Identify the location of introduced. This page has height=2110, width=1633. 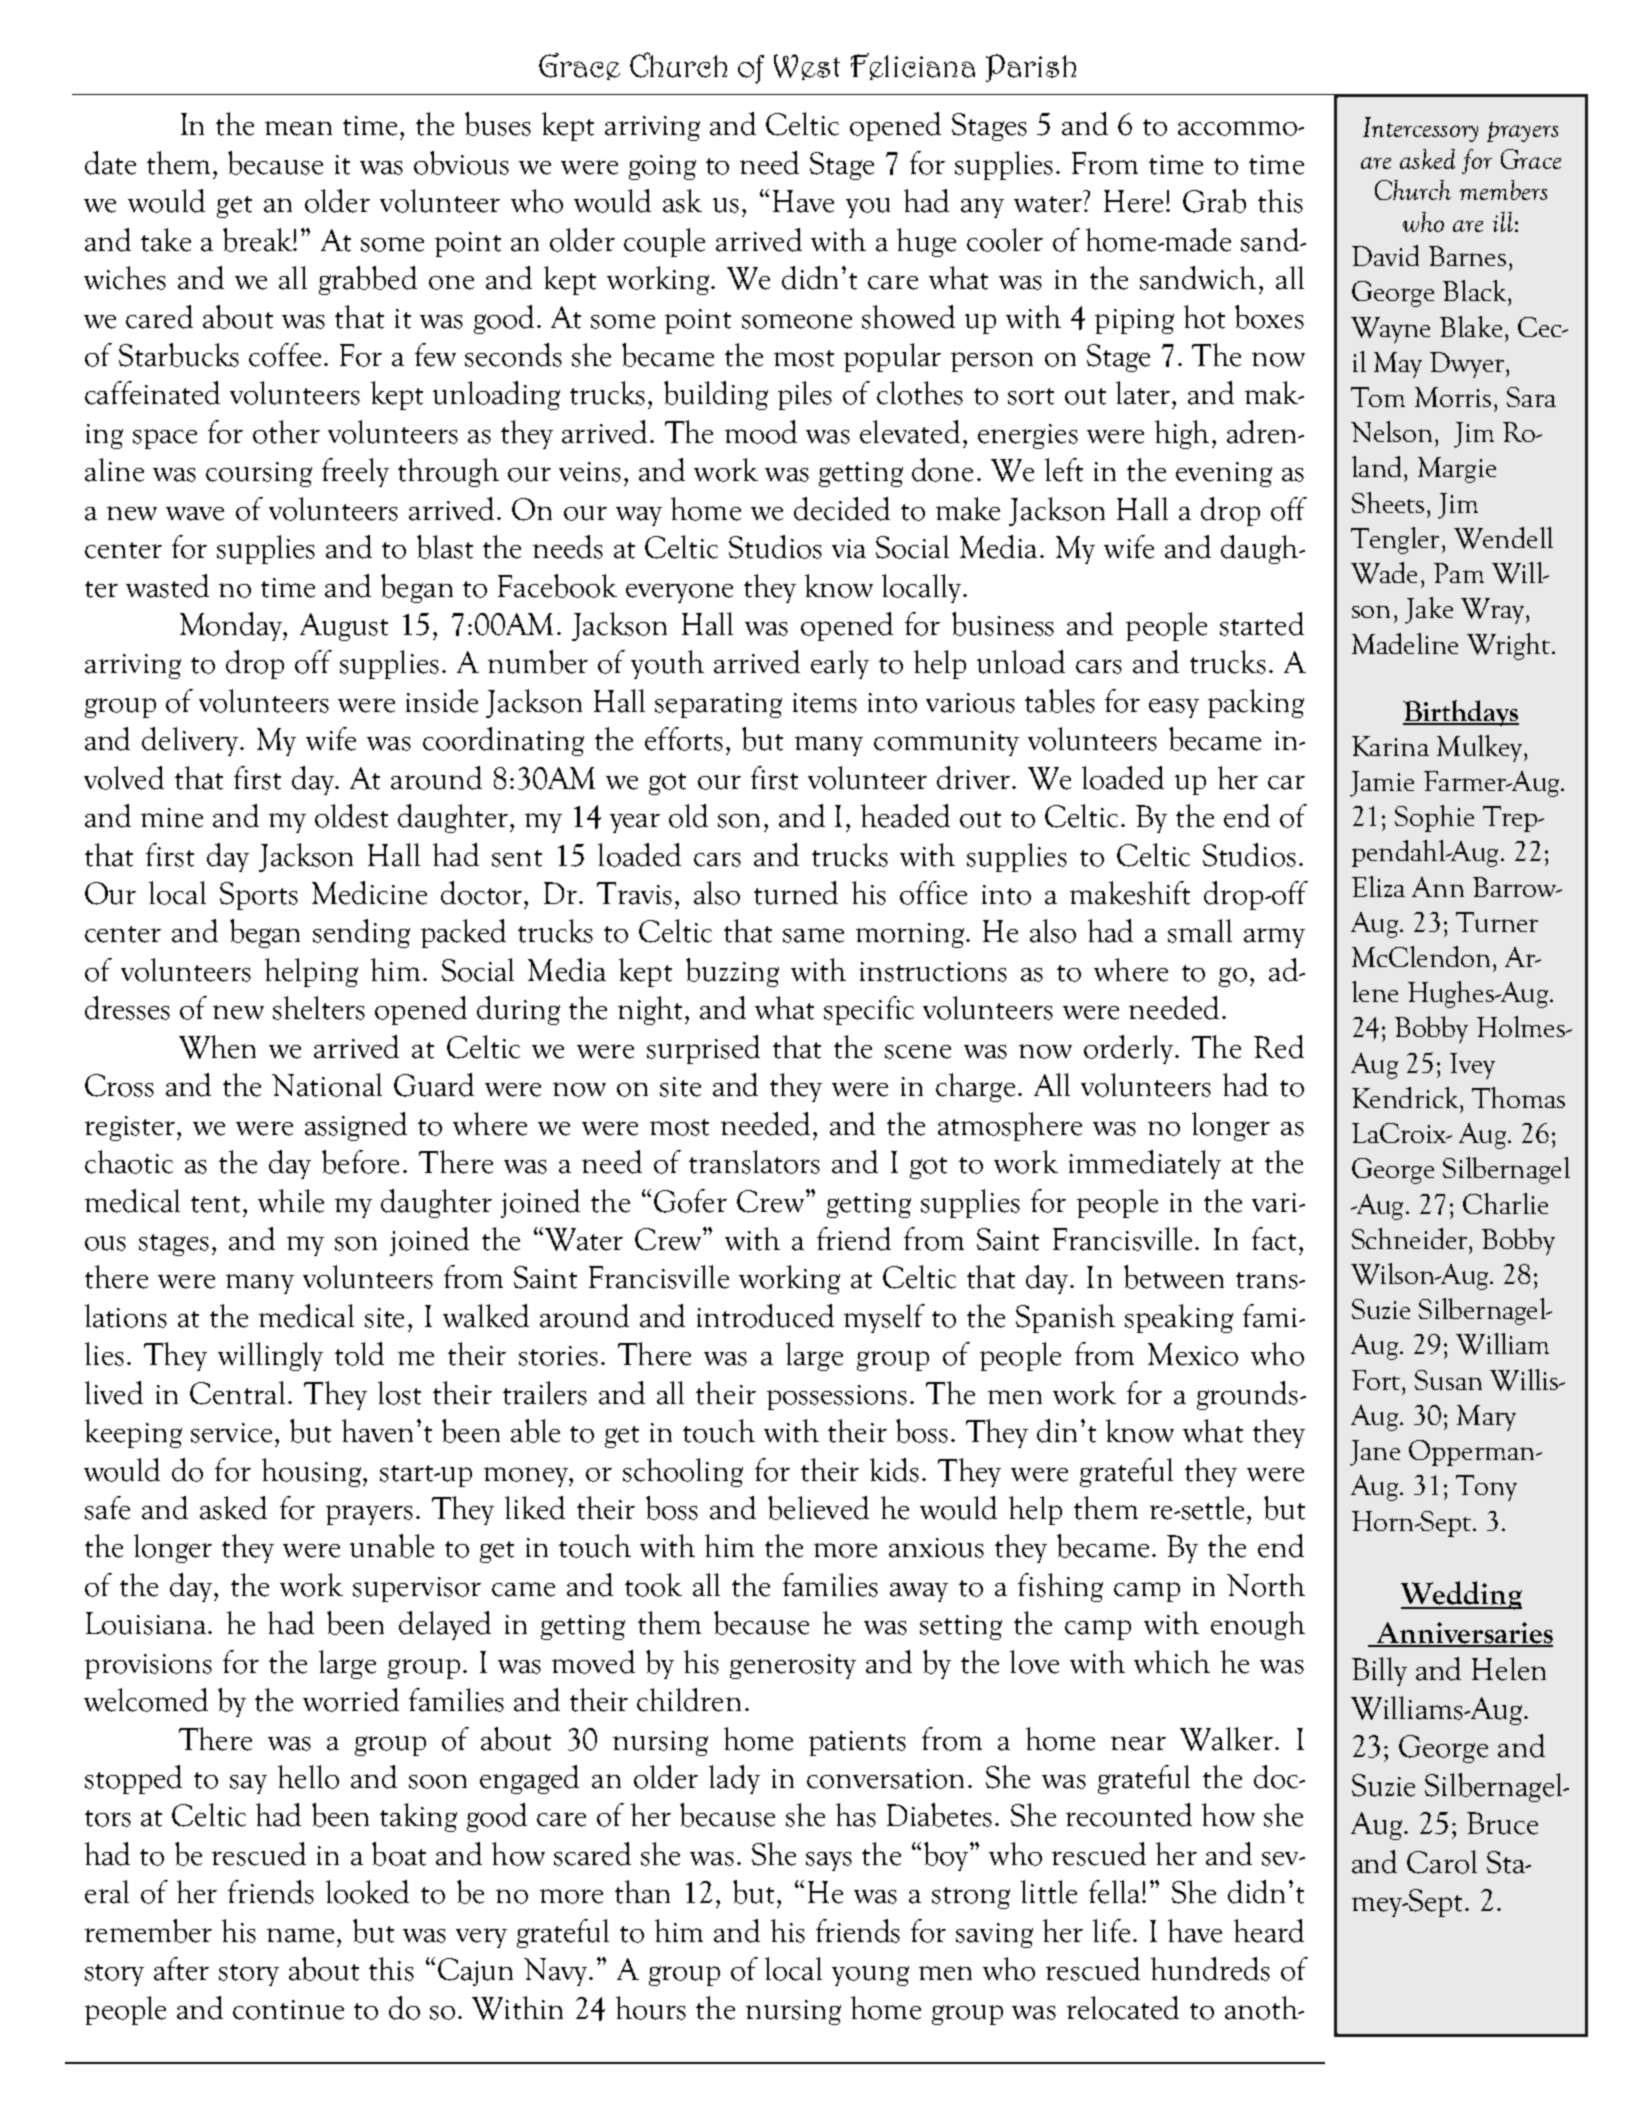
(765, 1316).
